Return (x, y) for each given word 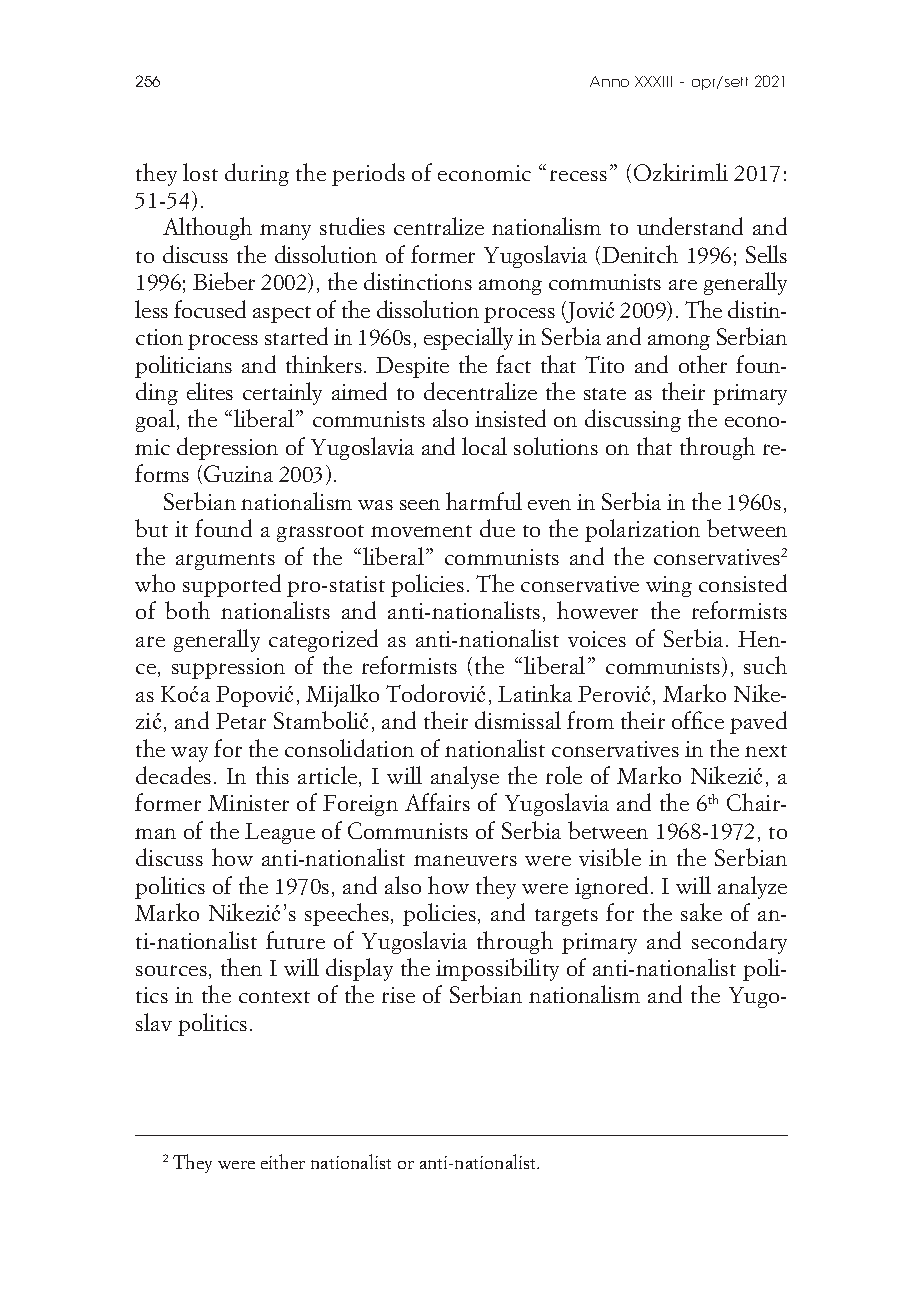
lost (200, 172)
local (484, 446)
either (283, 1161)
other (703, 364)
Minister (248, 803)
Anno (609, 81)
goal (155, 420)
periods (368, 174)
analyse (465, 777)
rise (398, 995)
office (698, 720)
